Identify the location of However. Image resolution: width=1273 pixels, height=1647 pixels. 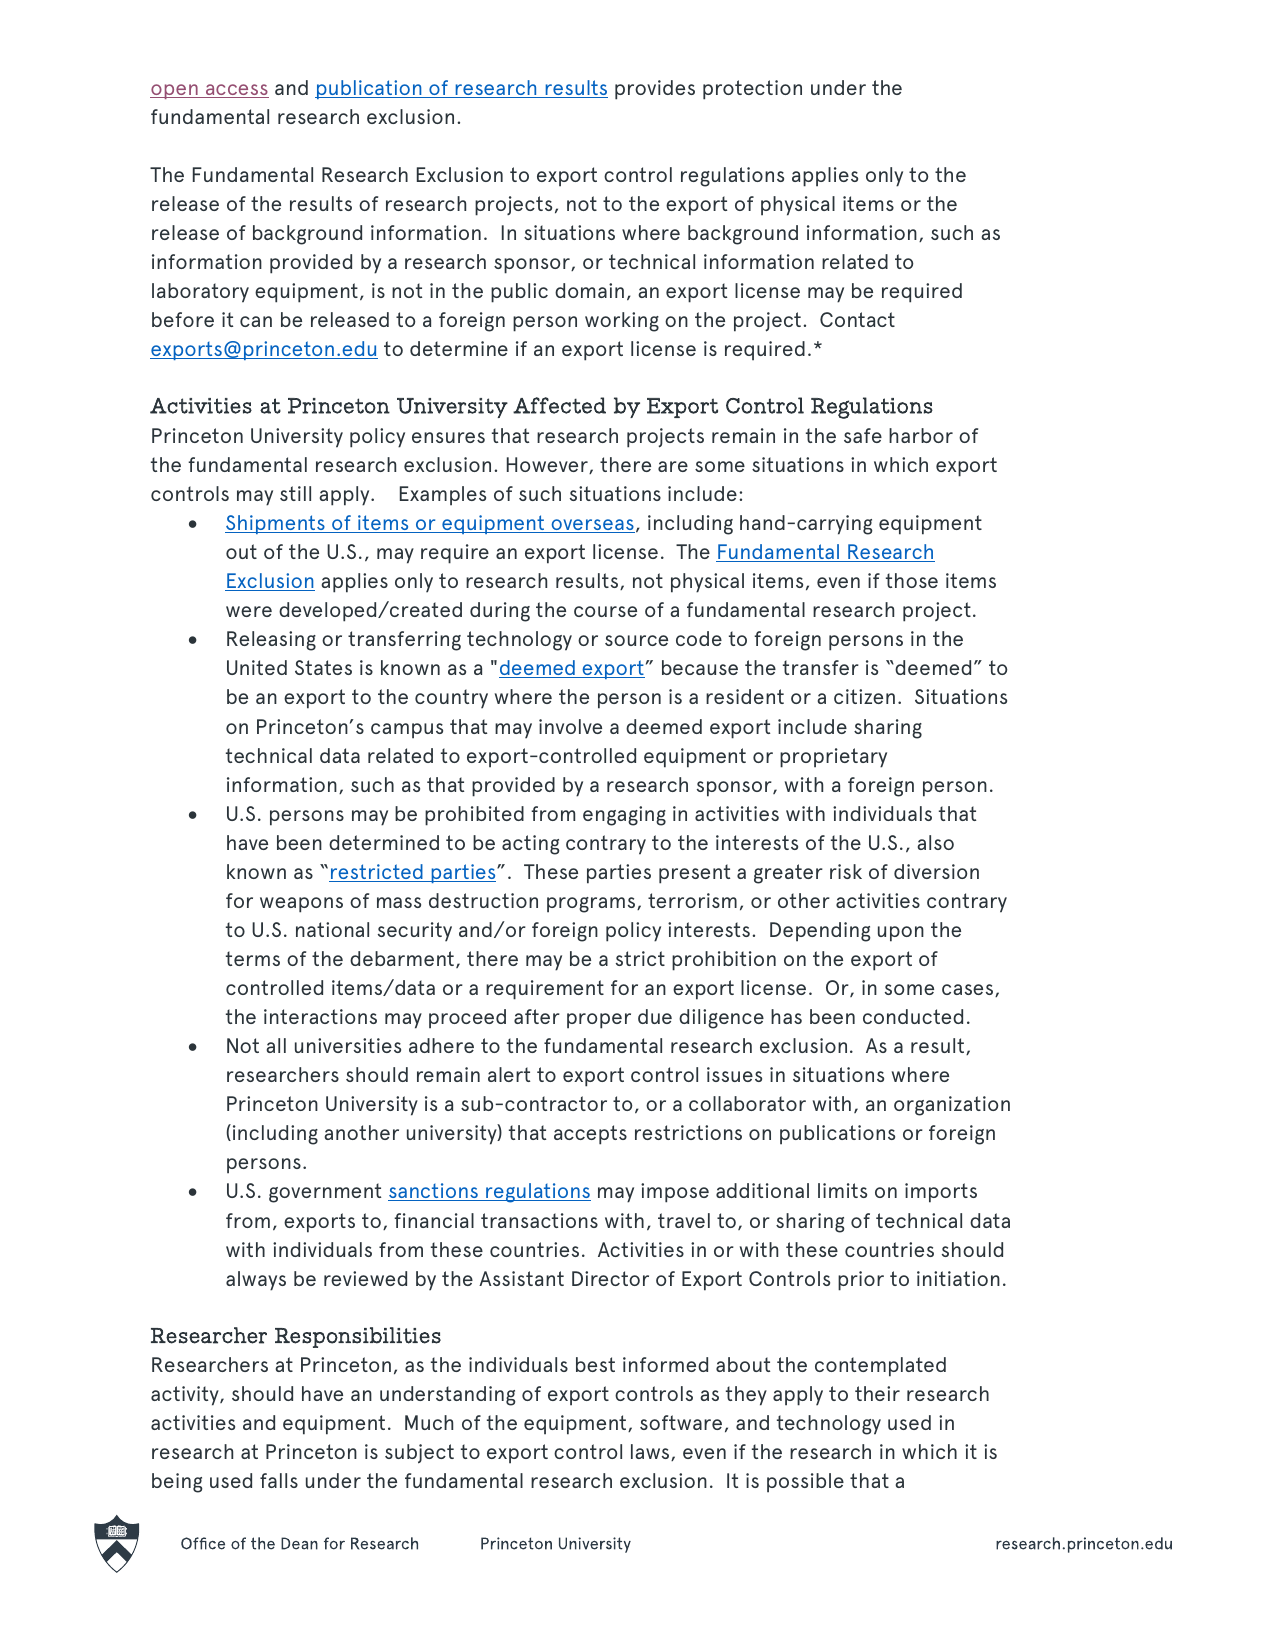
(548, 465).
